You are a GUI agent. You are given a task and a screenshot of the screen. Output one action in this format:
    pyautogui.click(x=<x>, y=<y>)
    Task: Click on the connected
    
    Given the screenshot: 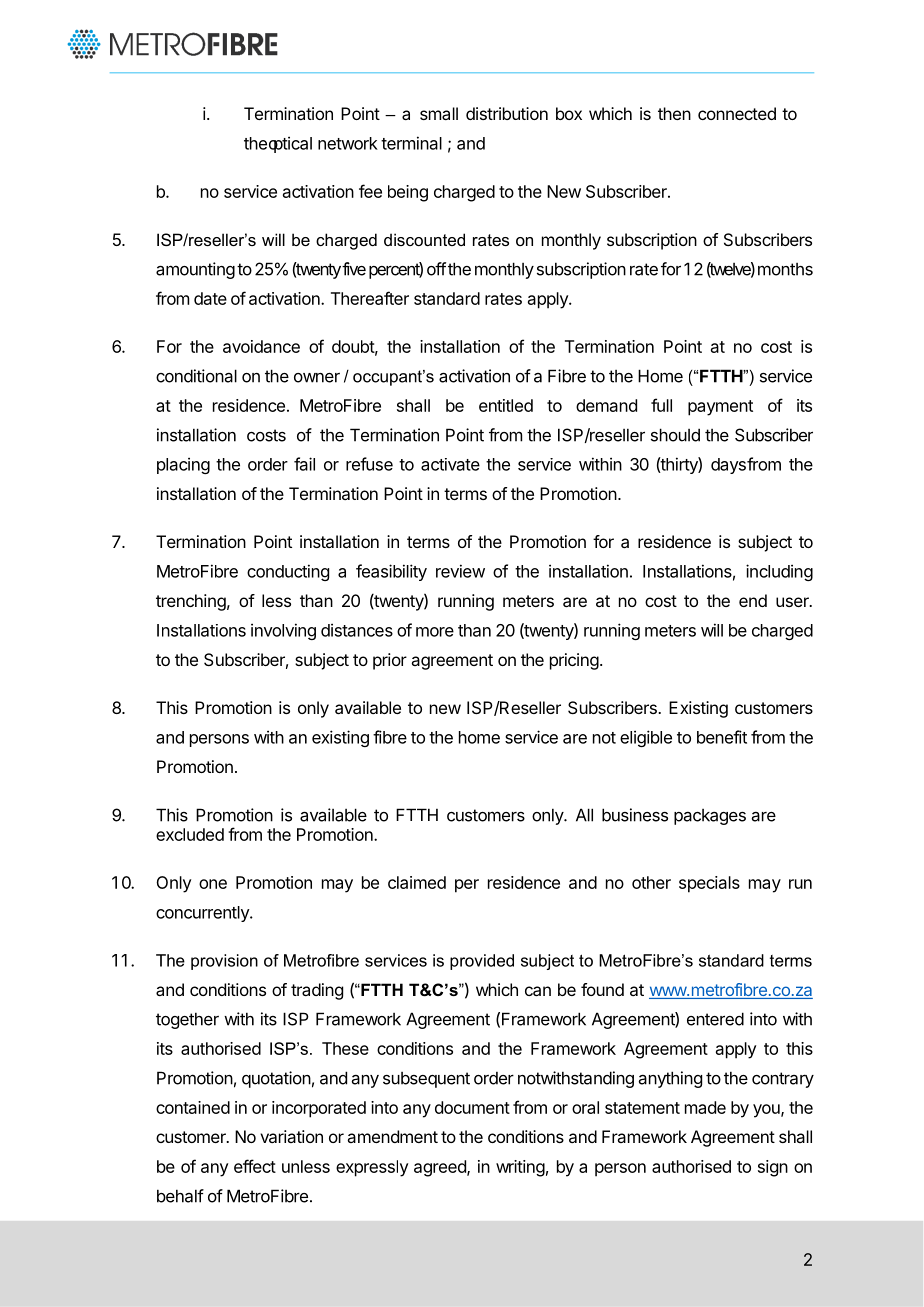 What is the action you would take?
    pyautogui.click(x=737, y=113)
